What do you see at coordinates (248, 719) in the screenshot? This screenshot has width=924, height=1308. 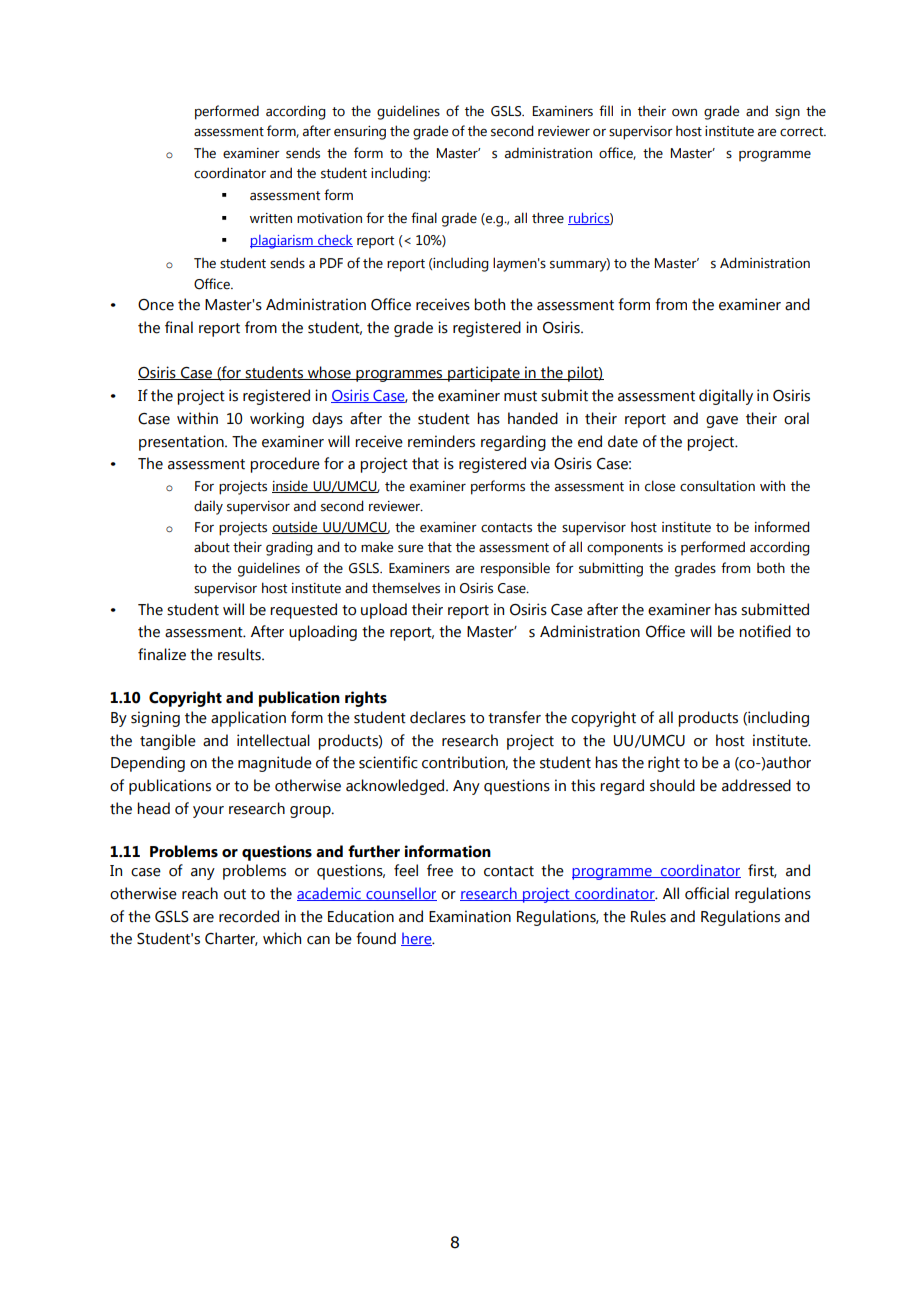 I see `application` at bounding box center [248, 719].
